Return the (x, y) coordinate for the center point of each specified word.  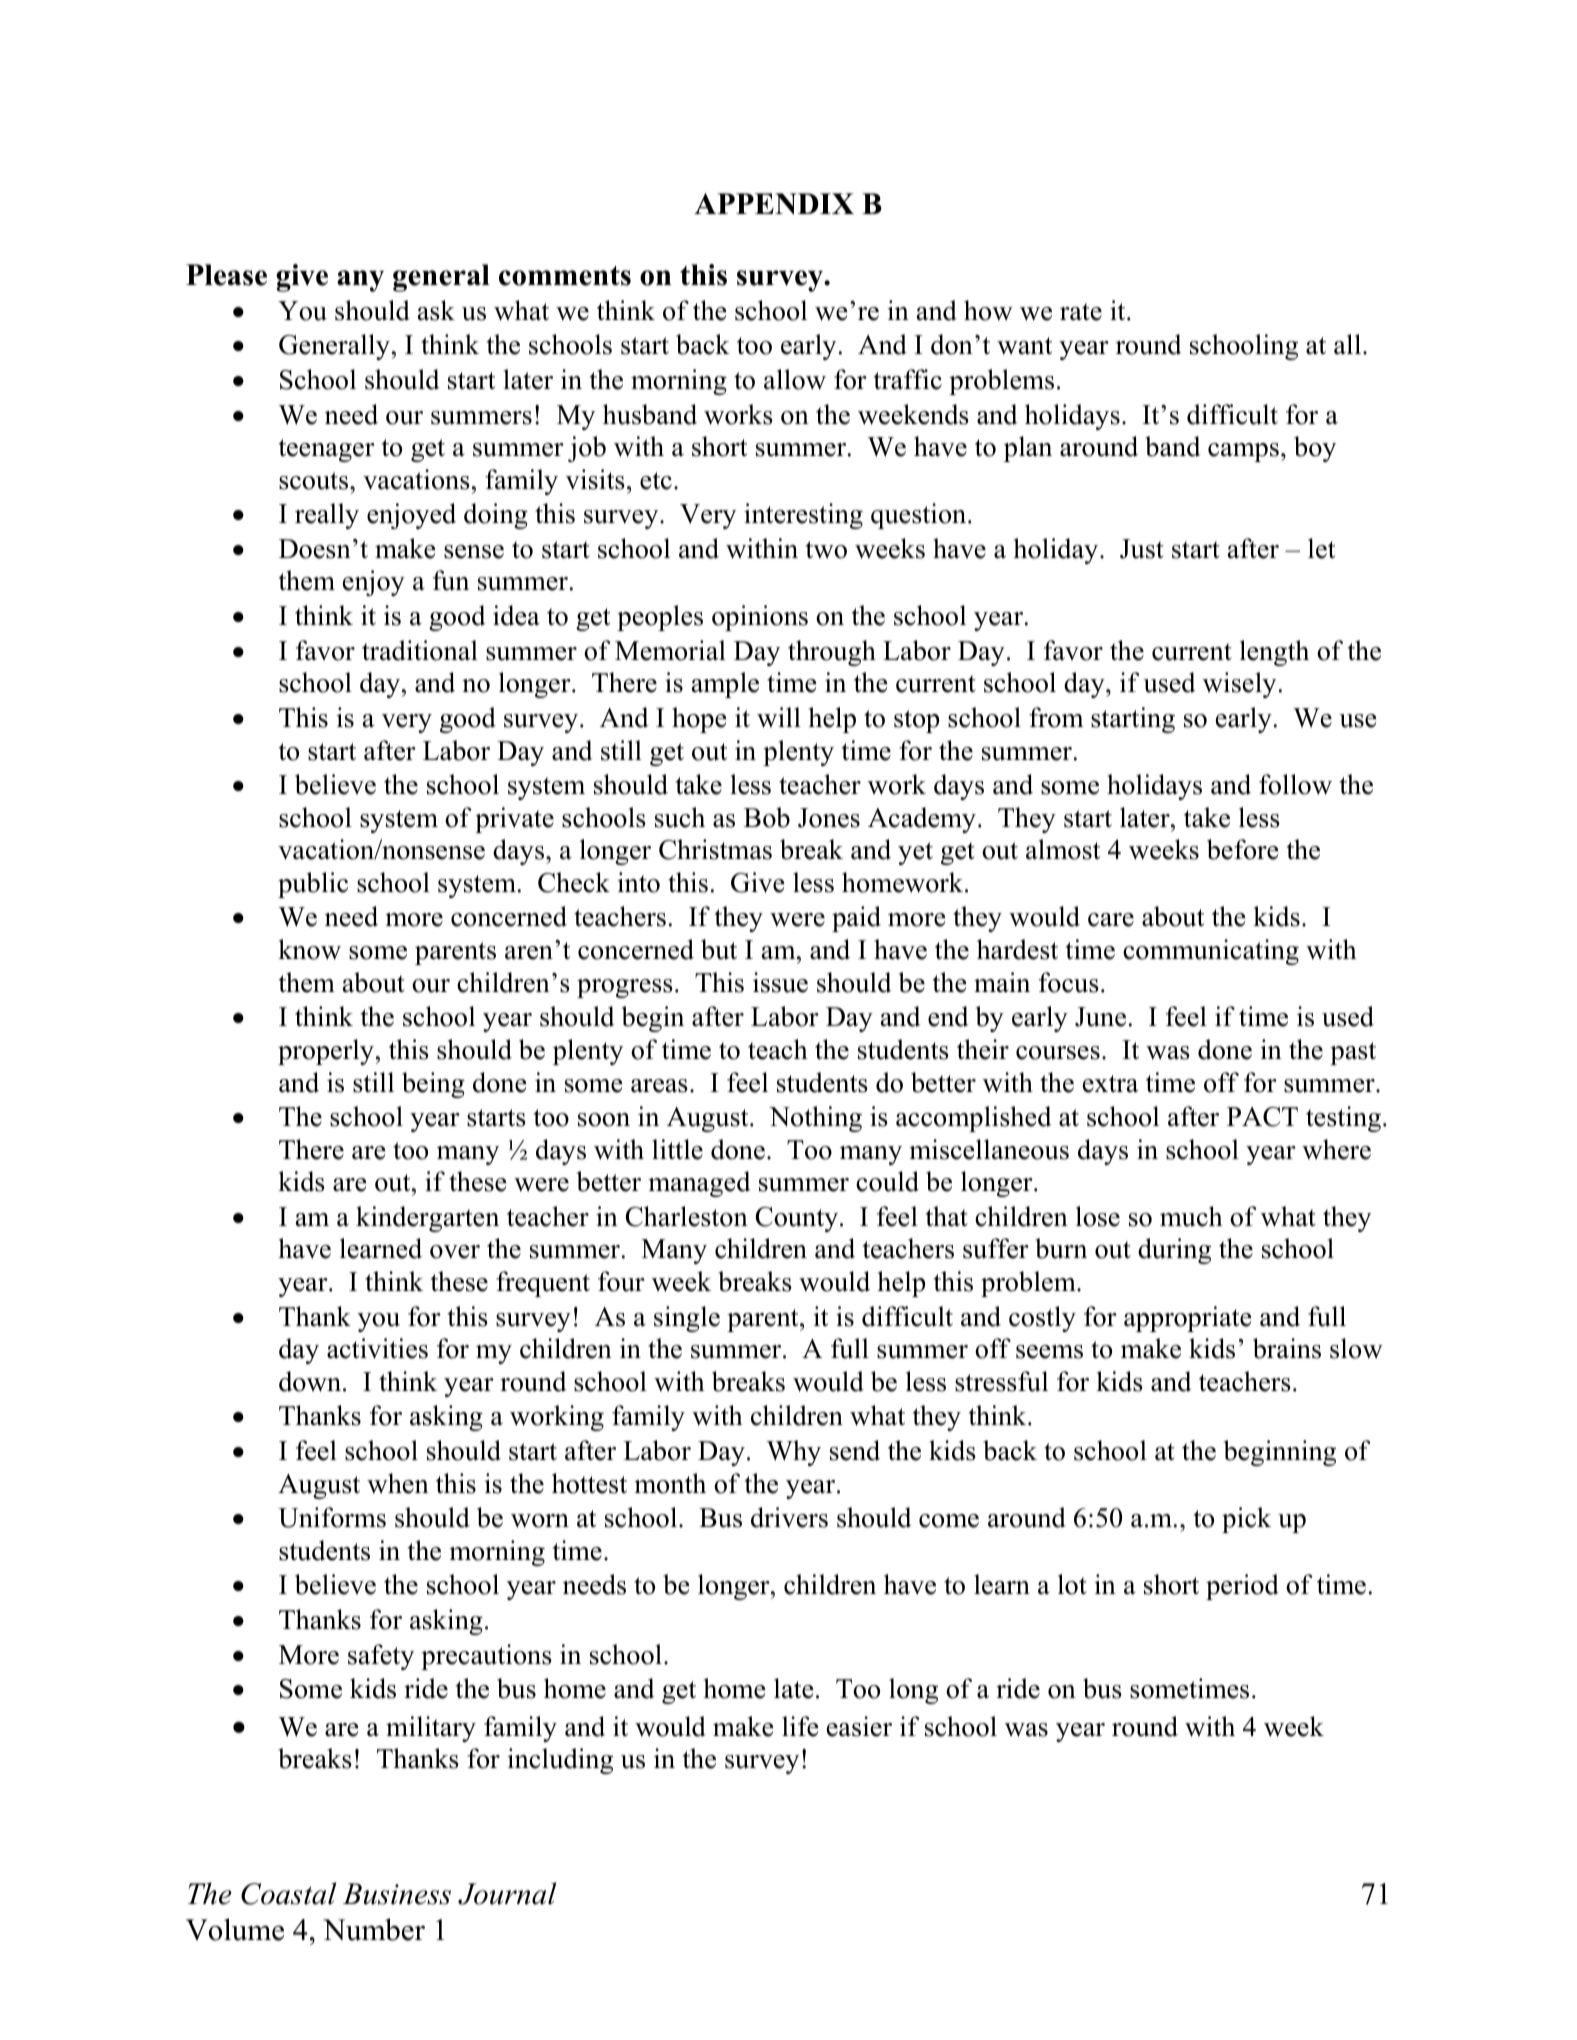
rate (1081, 312)
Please (226, 275)
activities (377, 1348)
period (1242, 1587)
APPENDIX (774, 204)
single (687, 1319)
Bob (767, 817)
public (313, 885)
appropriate (1188, 1319)
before (1243, 849)
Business (397, 1894)
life (800, 1726)
